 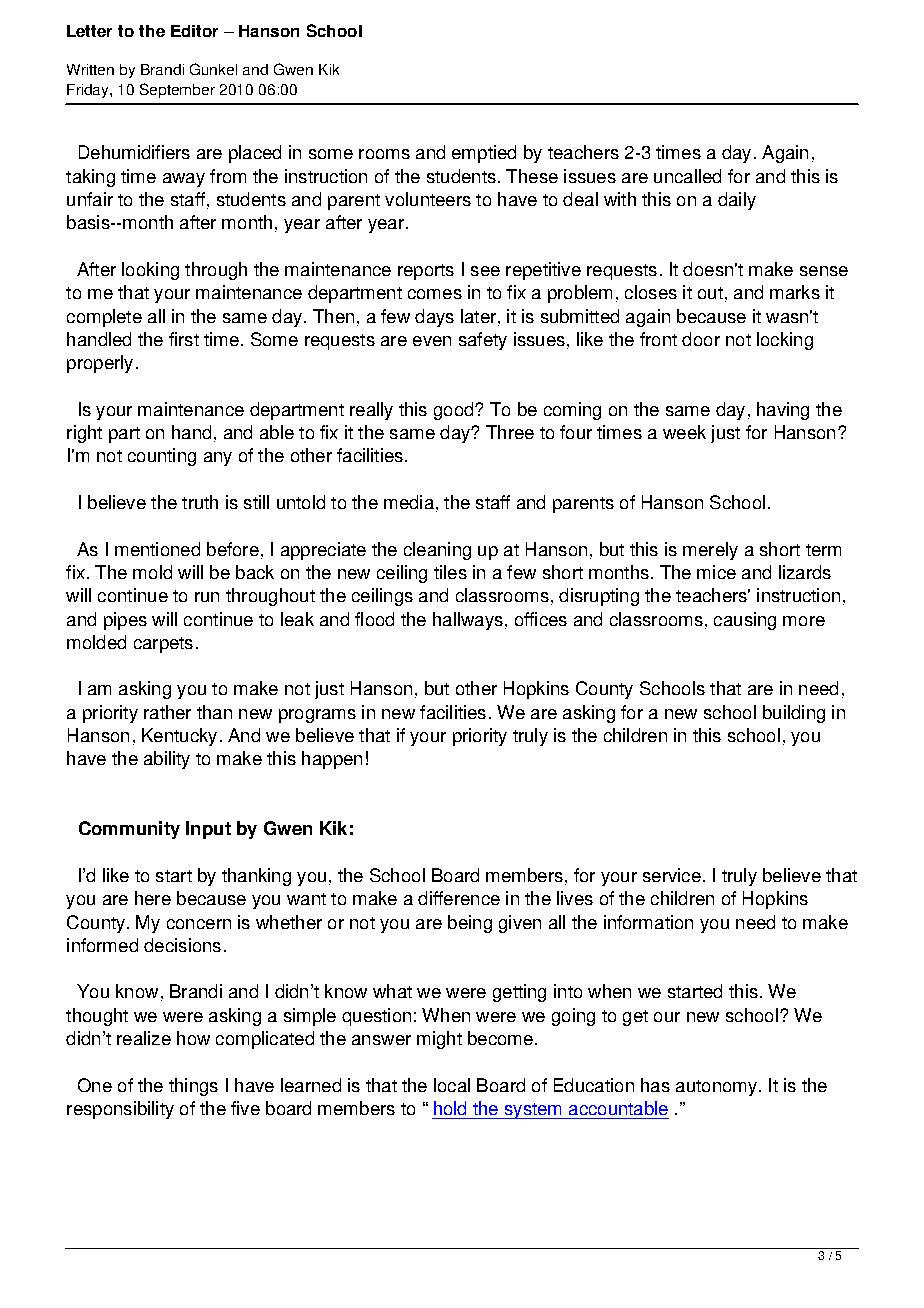 I want to click on mentioned, so click(x=157, y=549).
